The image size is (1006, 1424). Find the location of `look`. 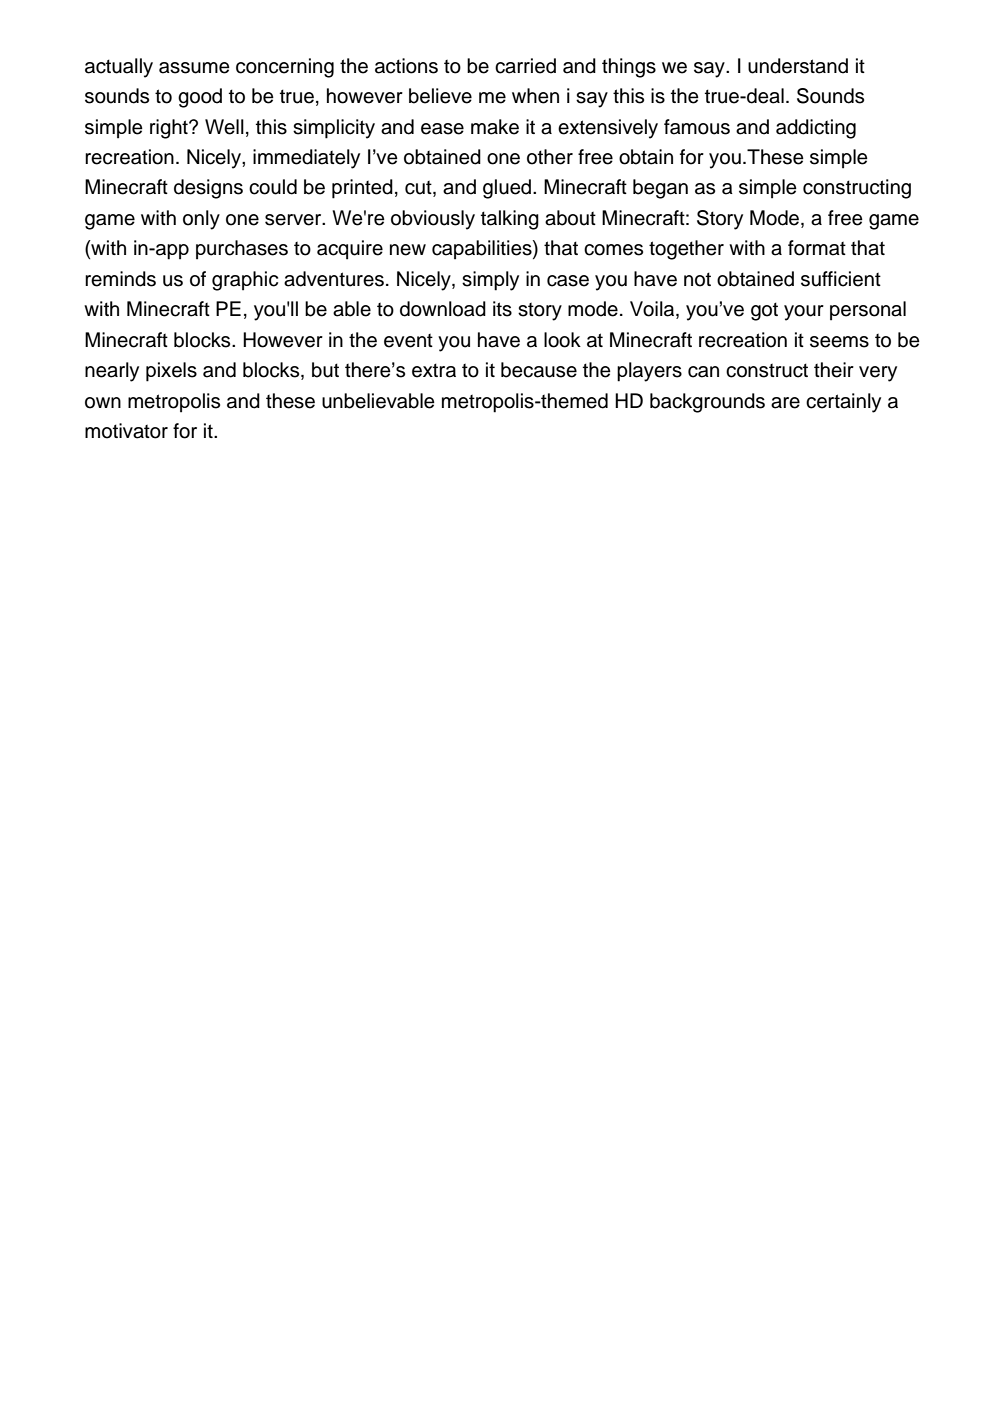

look is located at coordinates (562, 340).
